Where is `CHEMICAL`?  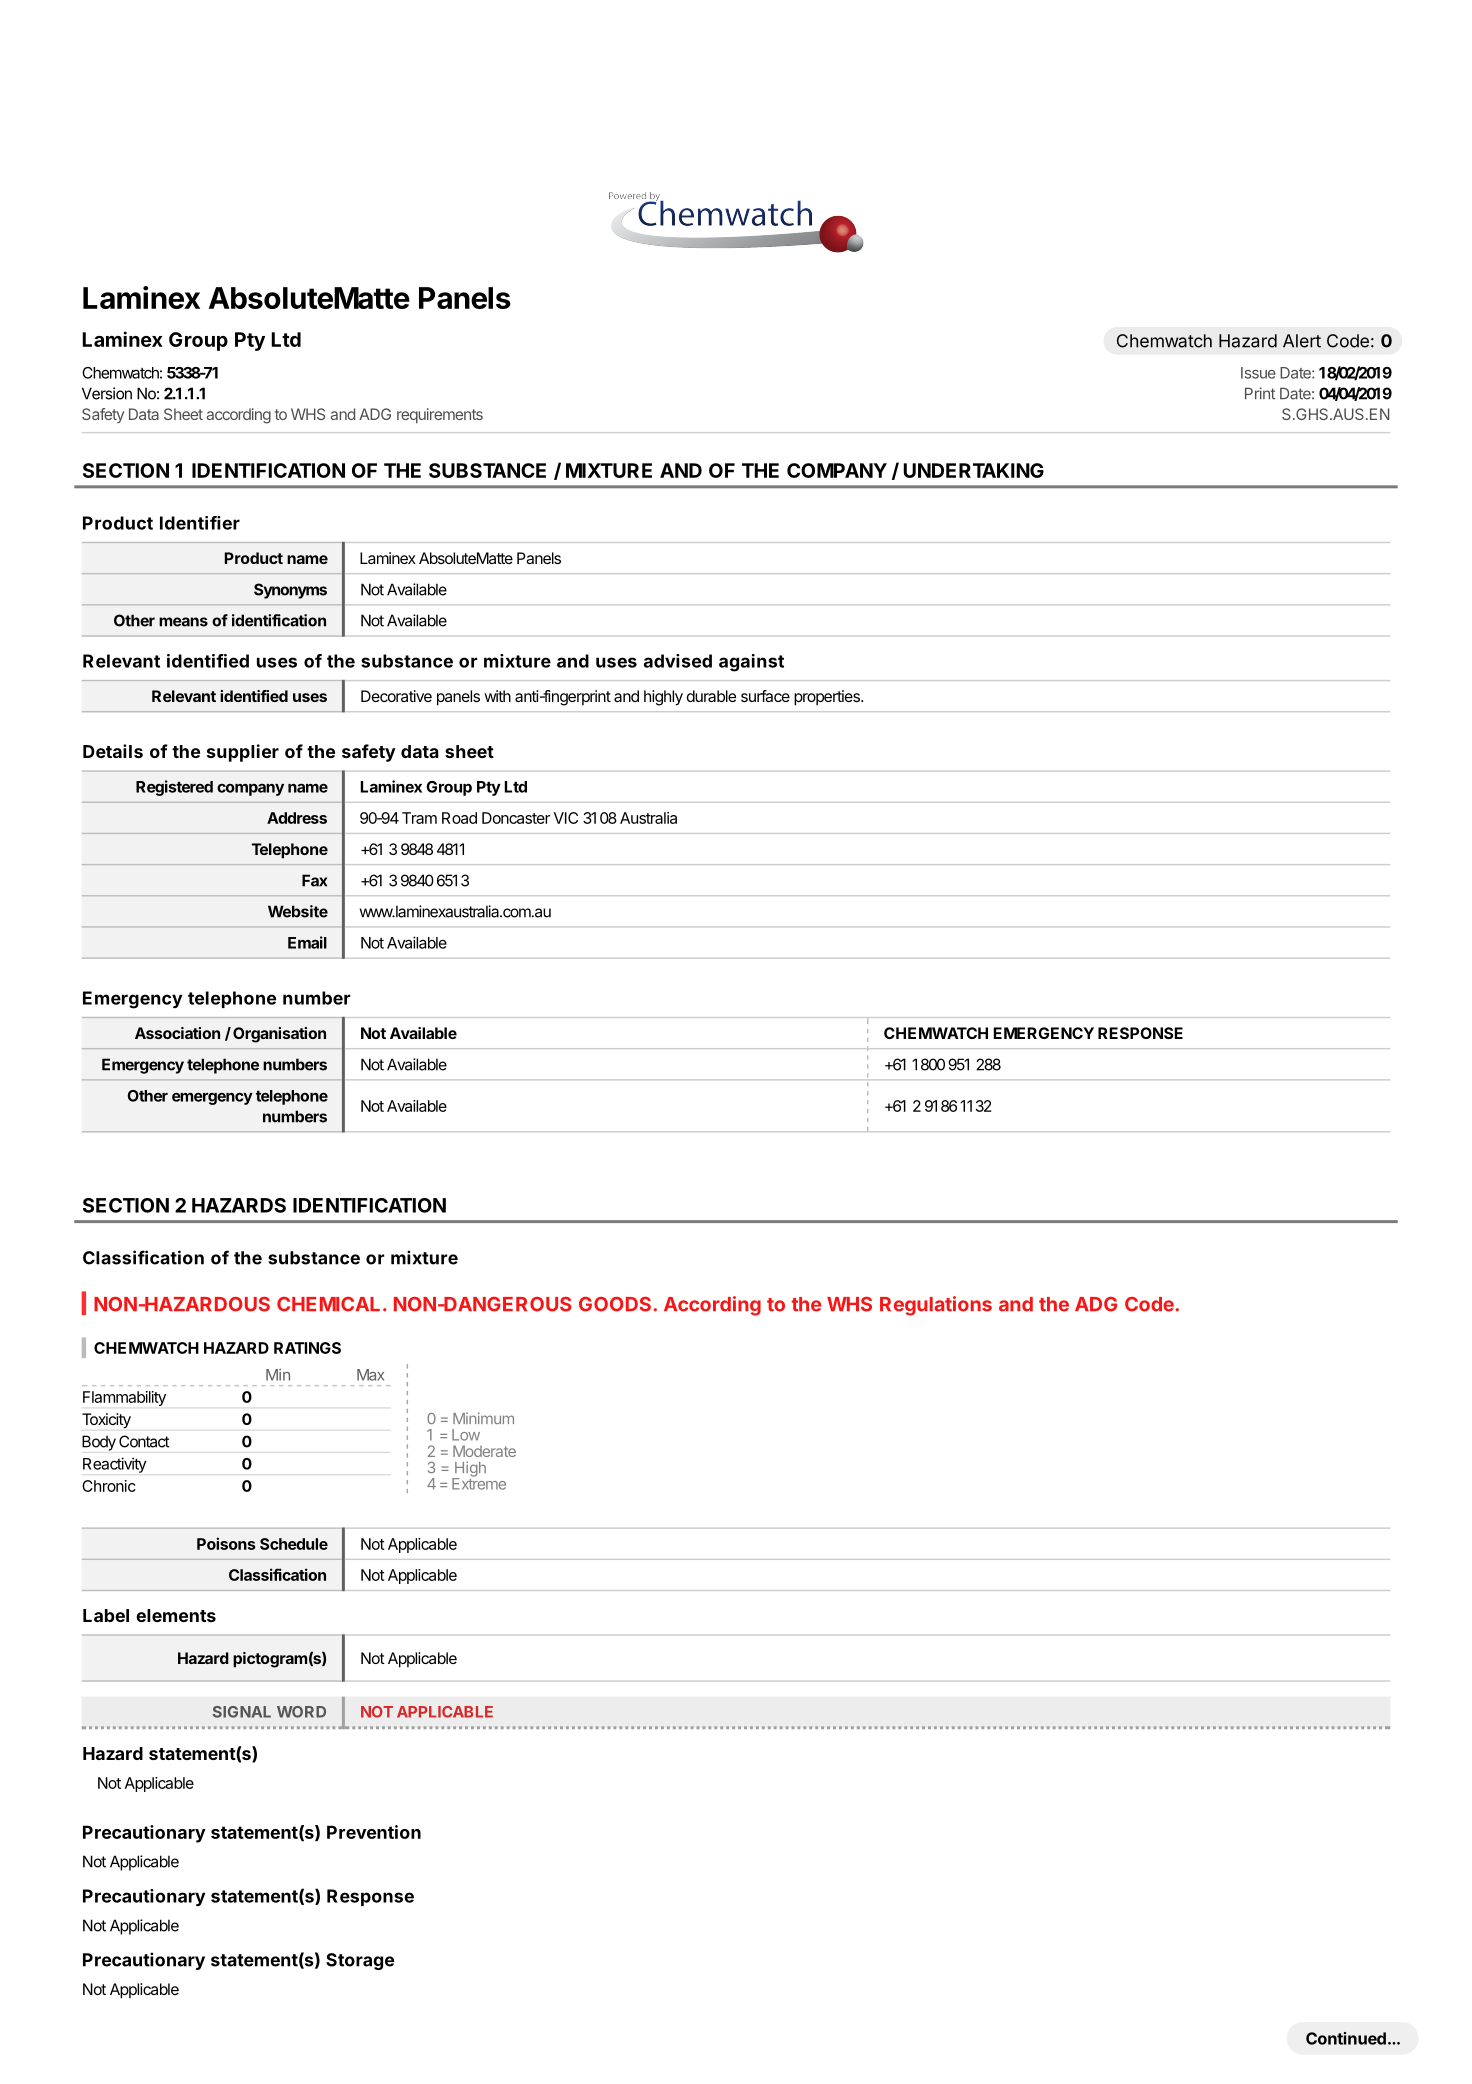 CHEMICAL is located at coordinates (328, 1304).
